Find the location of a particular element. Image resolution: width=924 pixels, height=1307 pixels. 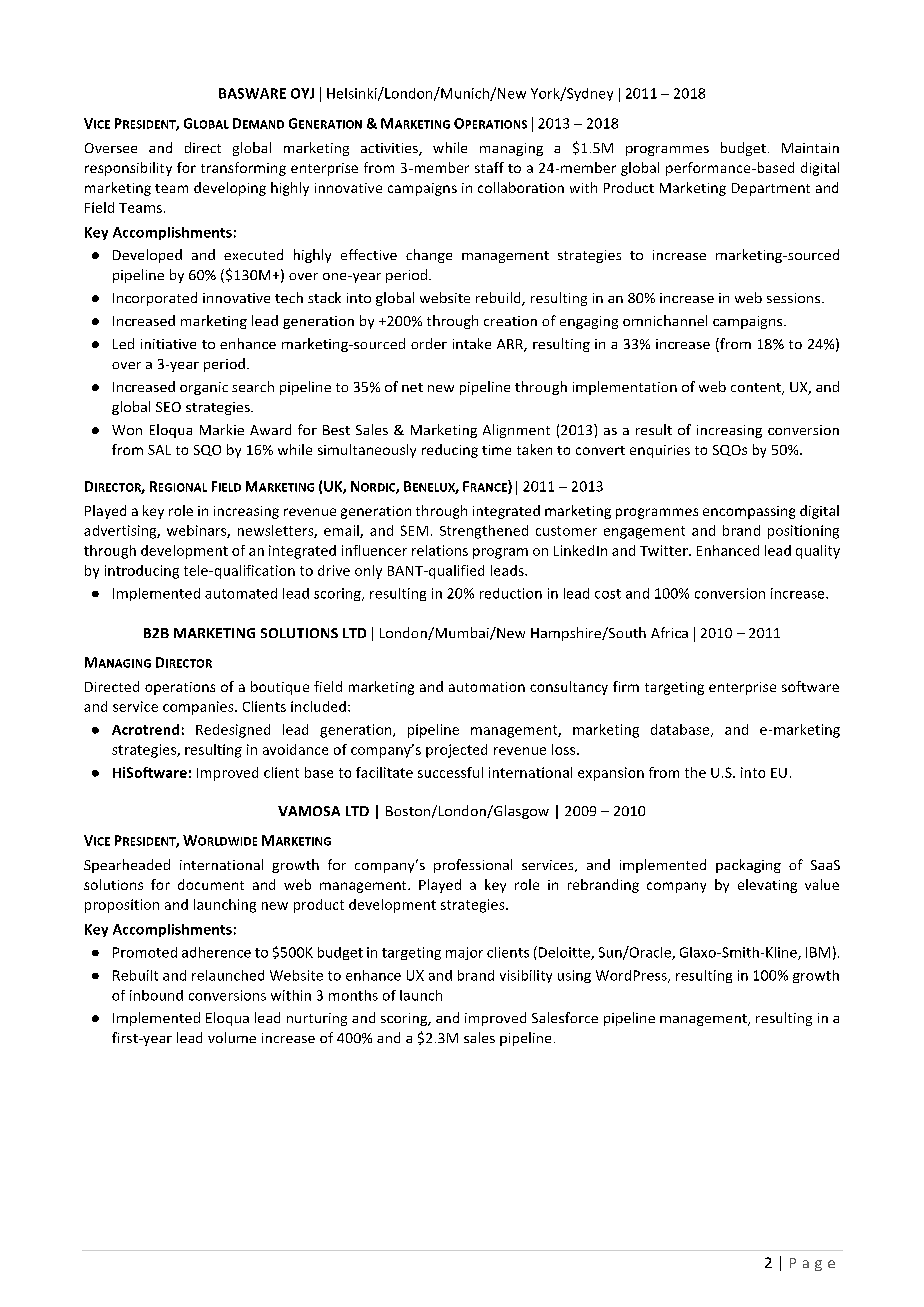

net is located at coordinates (412, 387).
